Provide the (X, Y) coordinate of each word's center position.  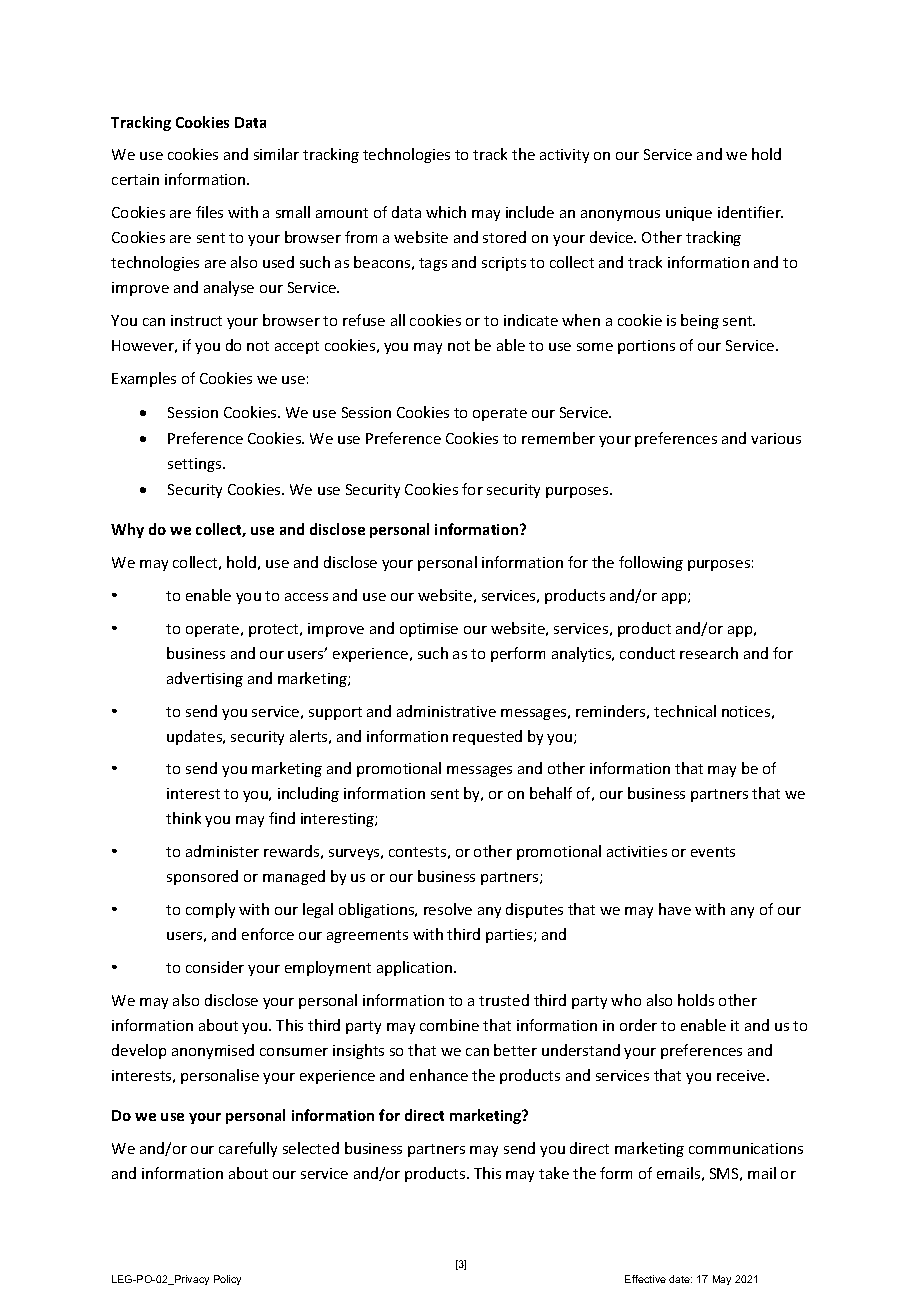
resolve (448, 909)
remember (558, 438)
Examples (144, 379)
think (183, 818)
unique (689, 214)
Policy (227, 1280)
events (713, 852)
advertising (205, 679)
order (638, 1025)
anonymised (213, 1051)
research (709, 653)
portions (646, 347)
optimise (429, 630)
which (446, 212)
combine (449, 1025)
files (209, 212)
